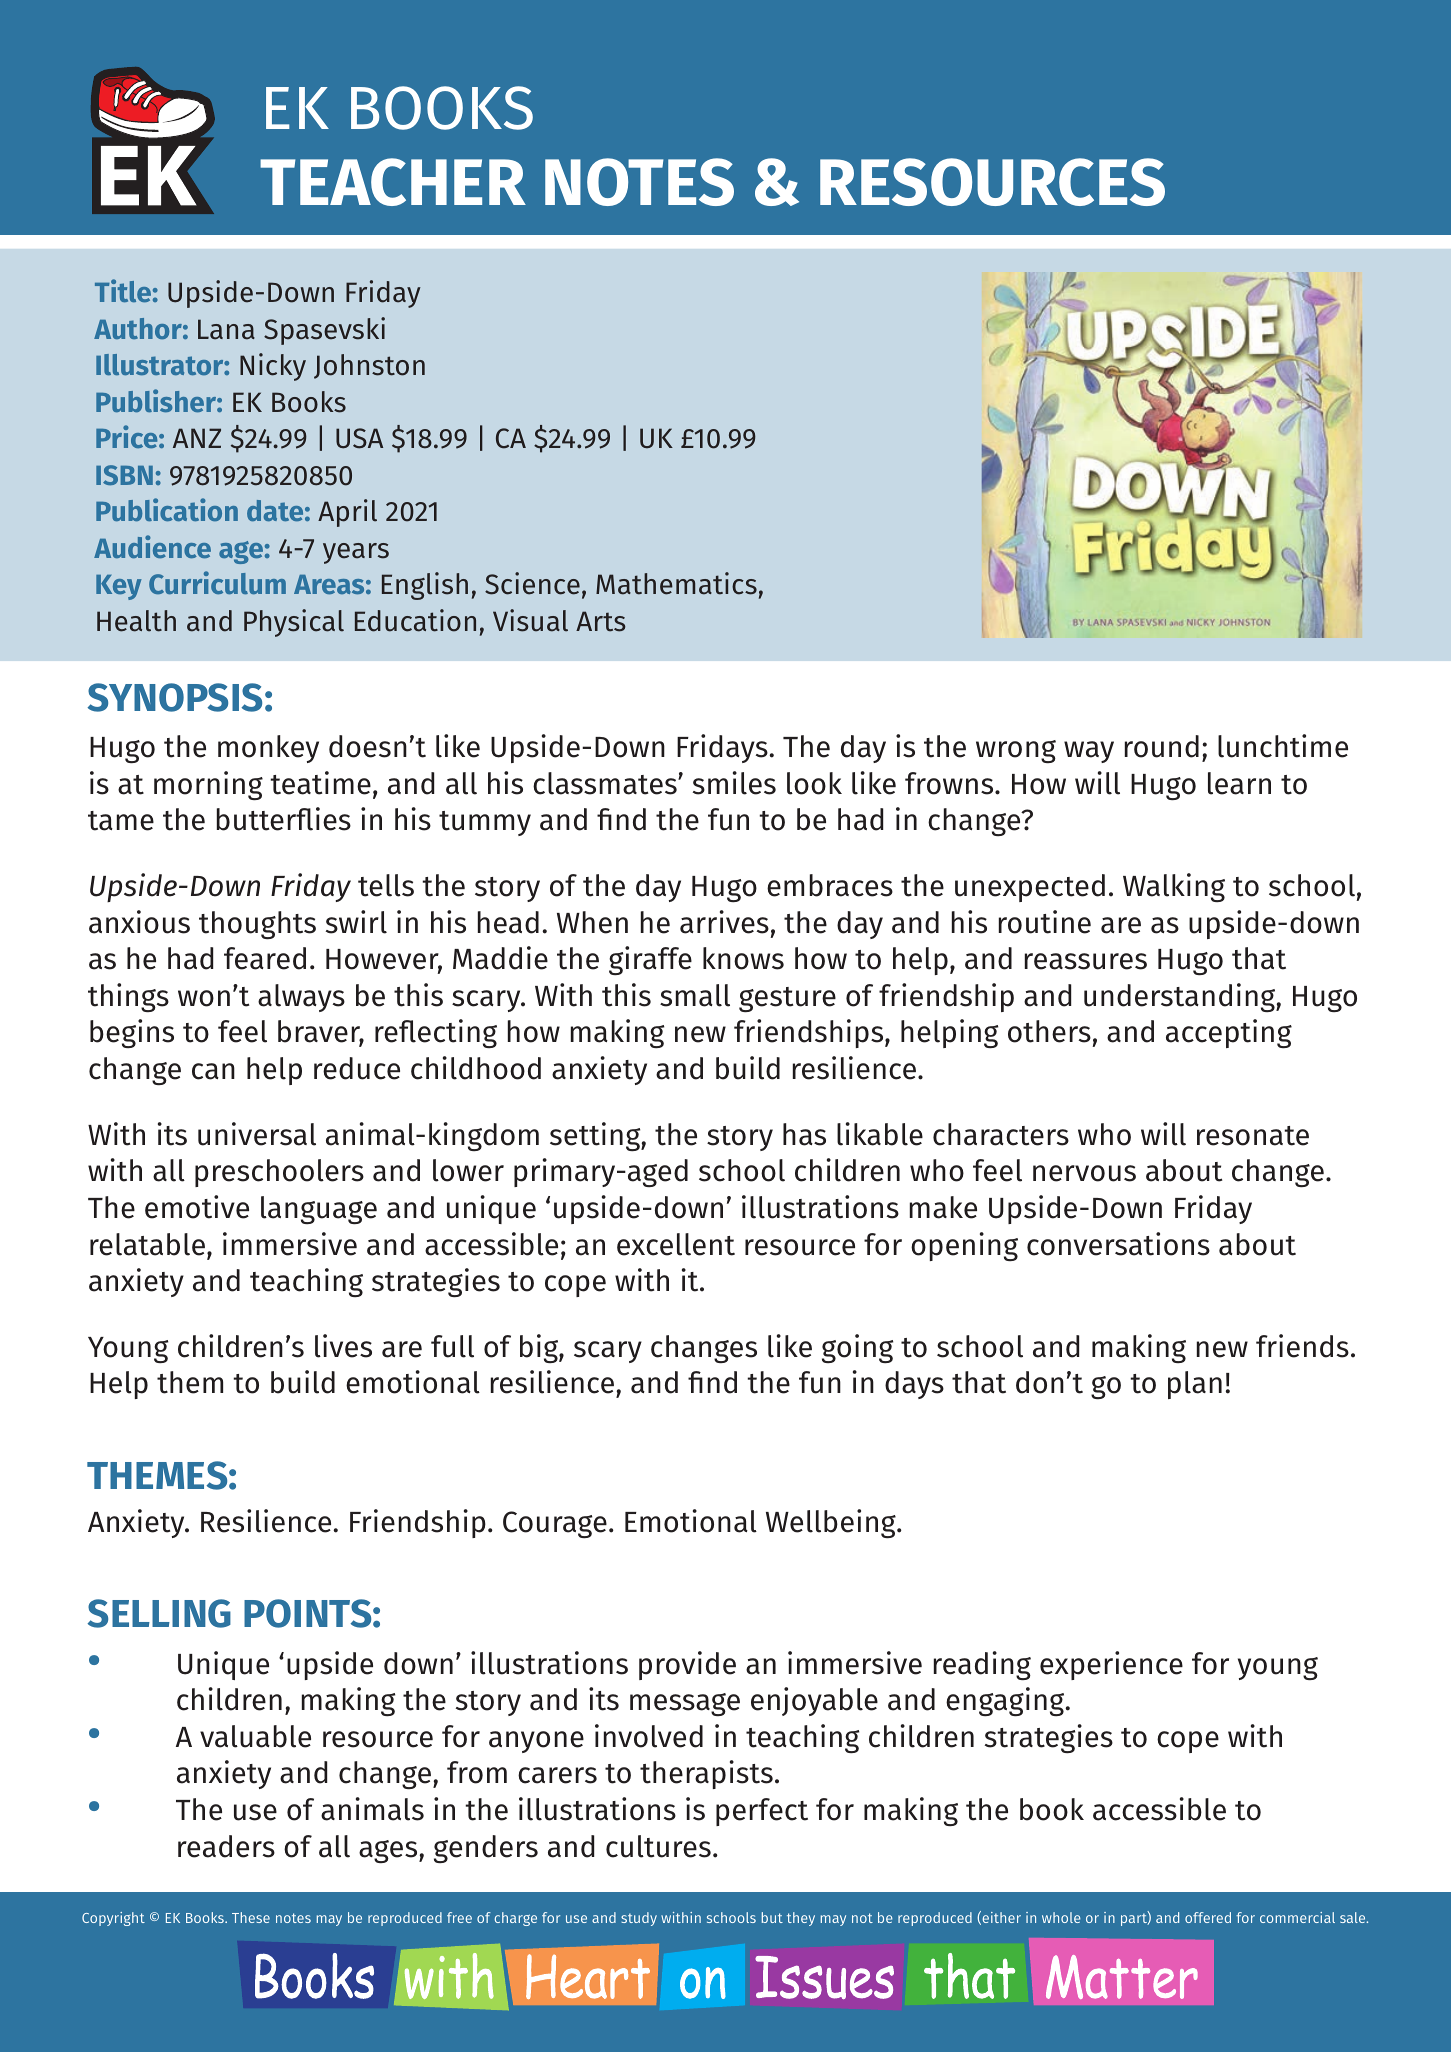 This screenshot has height=2052, width=1451. I want to click on TEACHER, so click(393, 182).
